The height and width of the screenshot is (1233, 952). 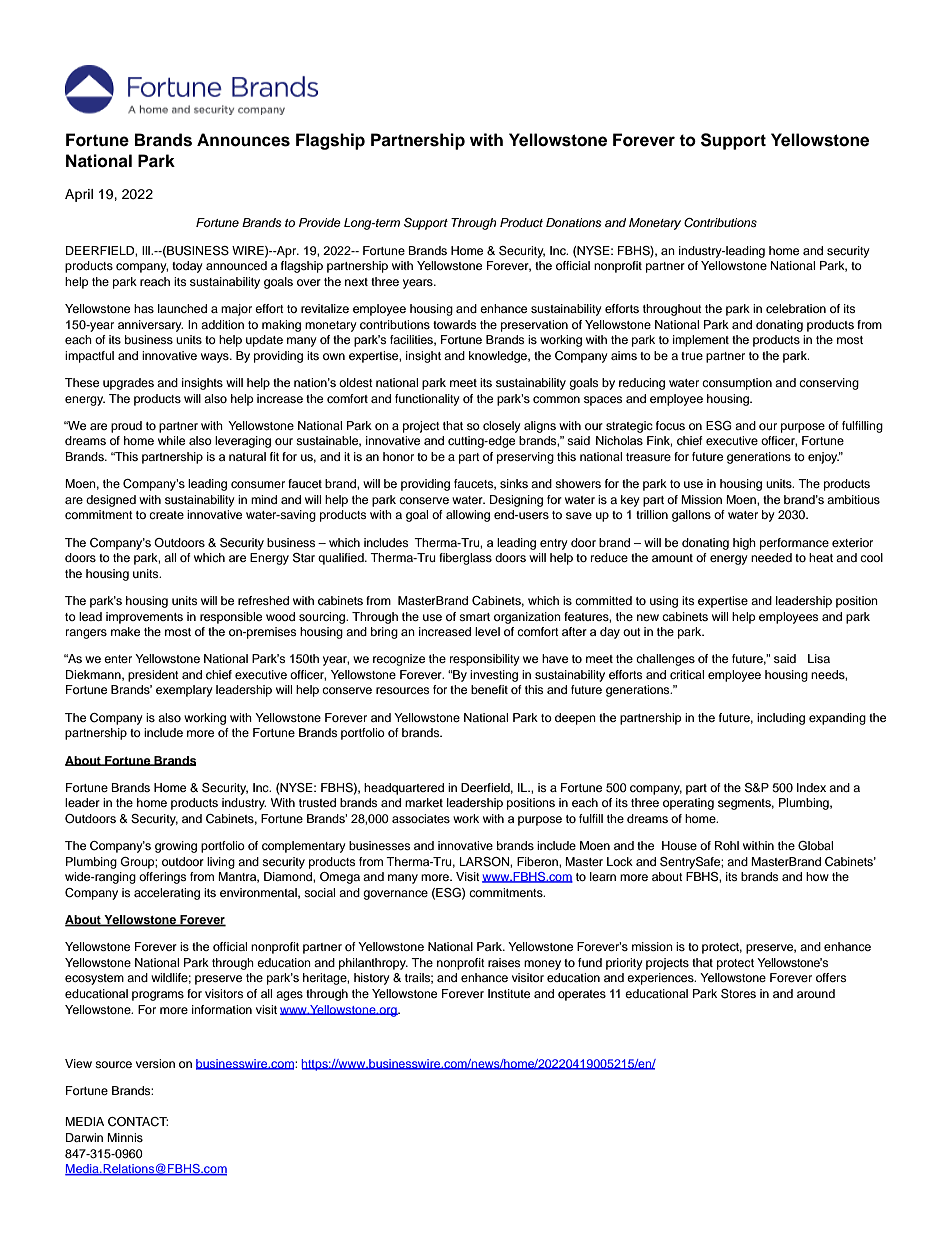 What do you see at coordinates (243, 140) in the screenshot?
I see `Announces` at bounding box center [243, 140].
